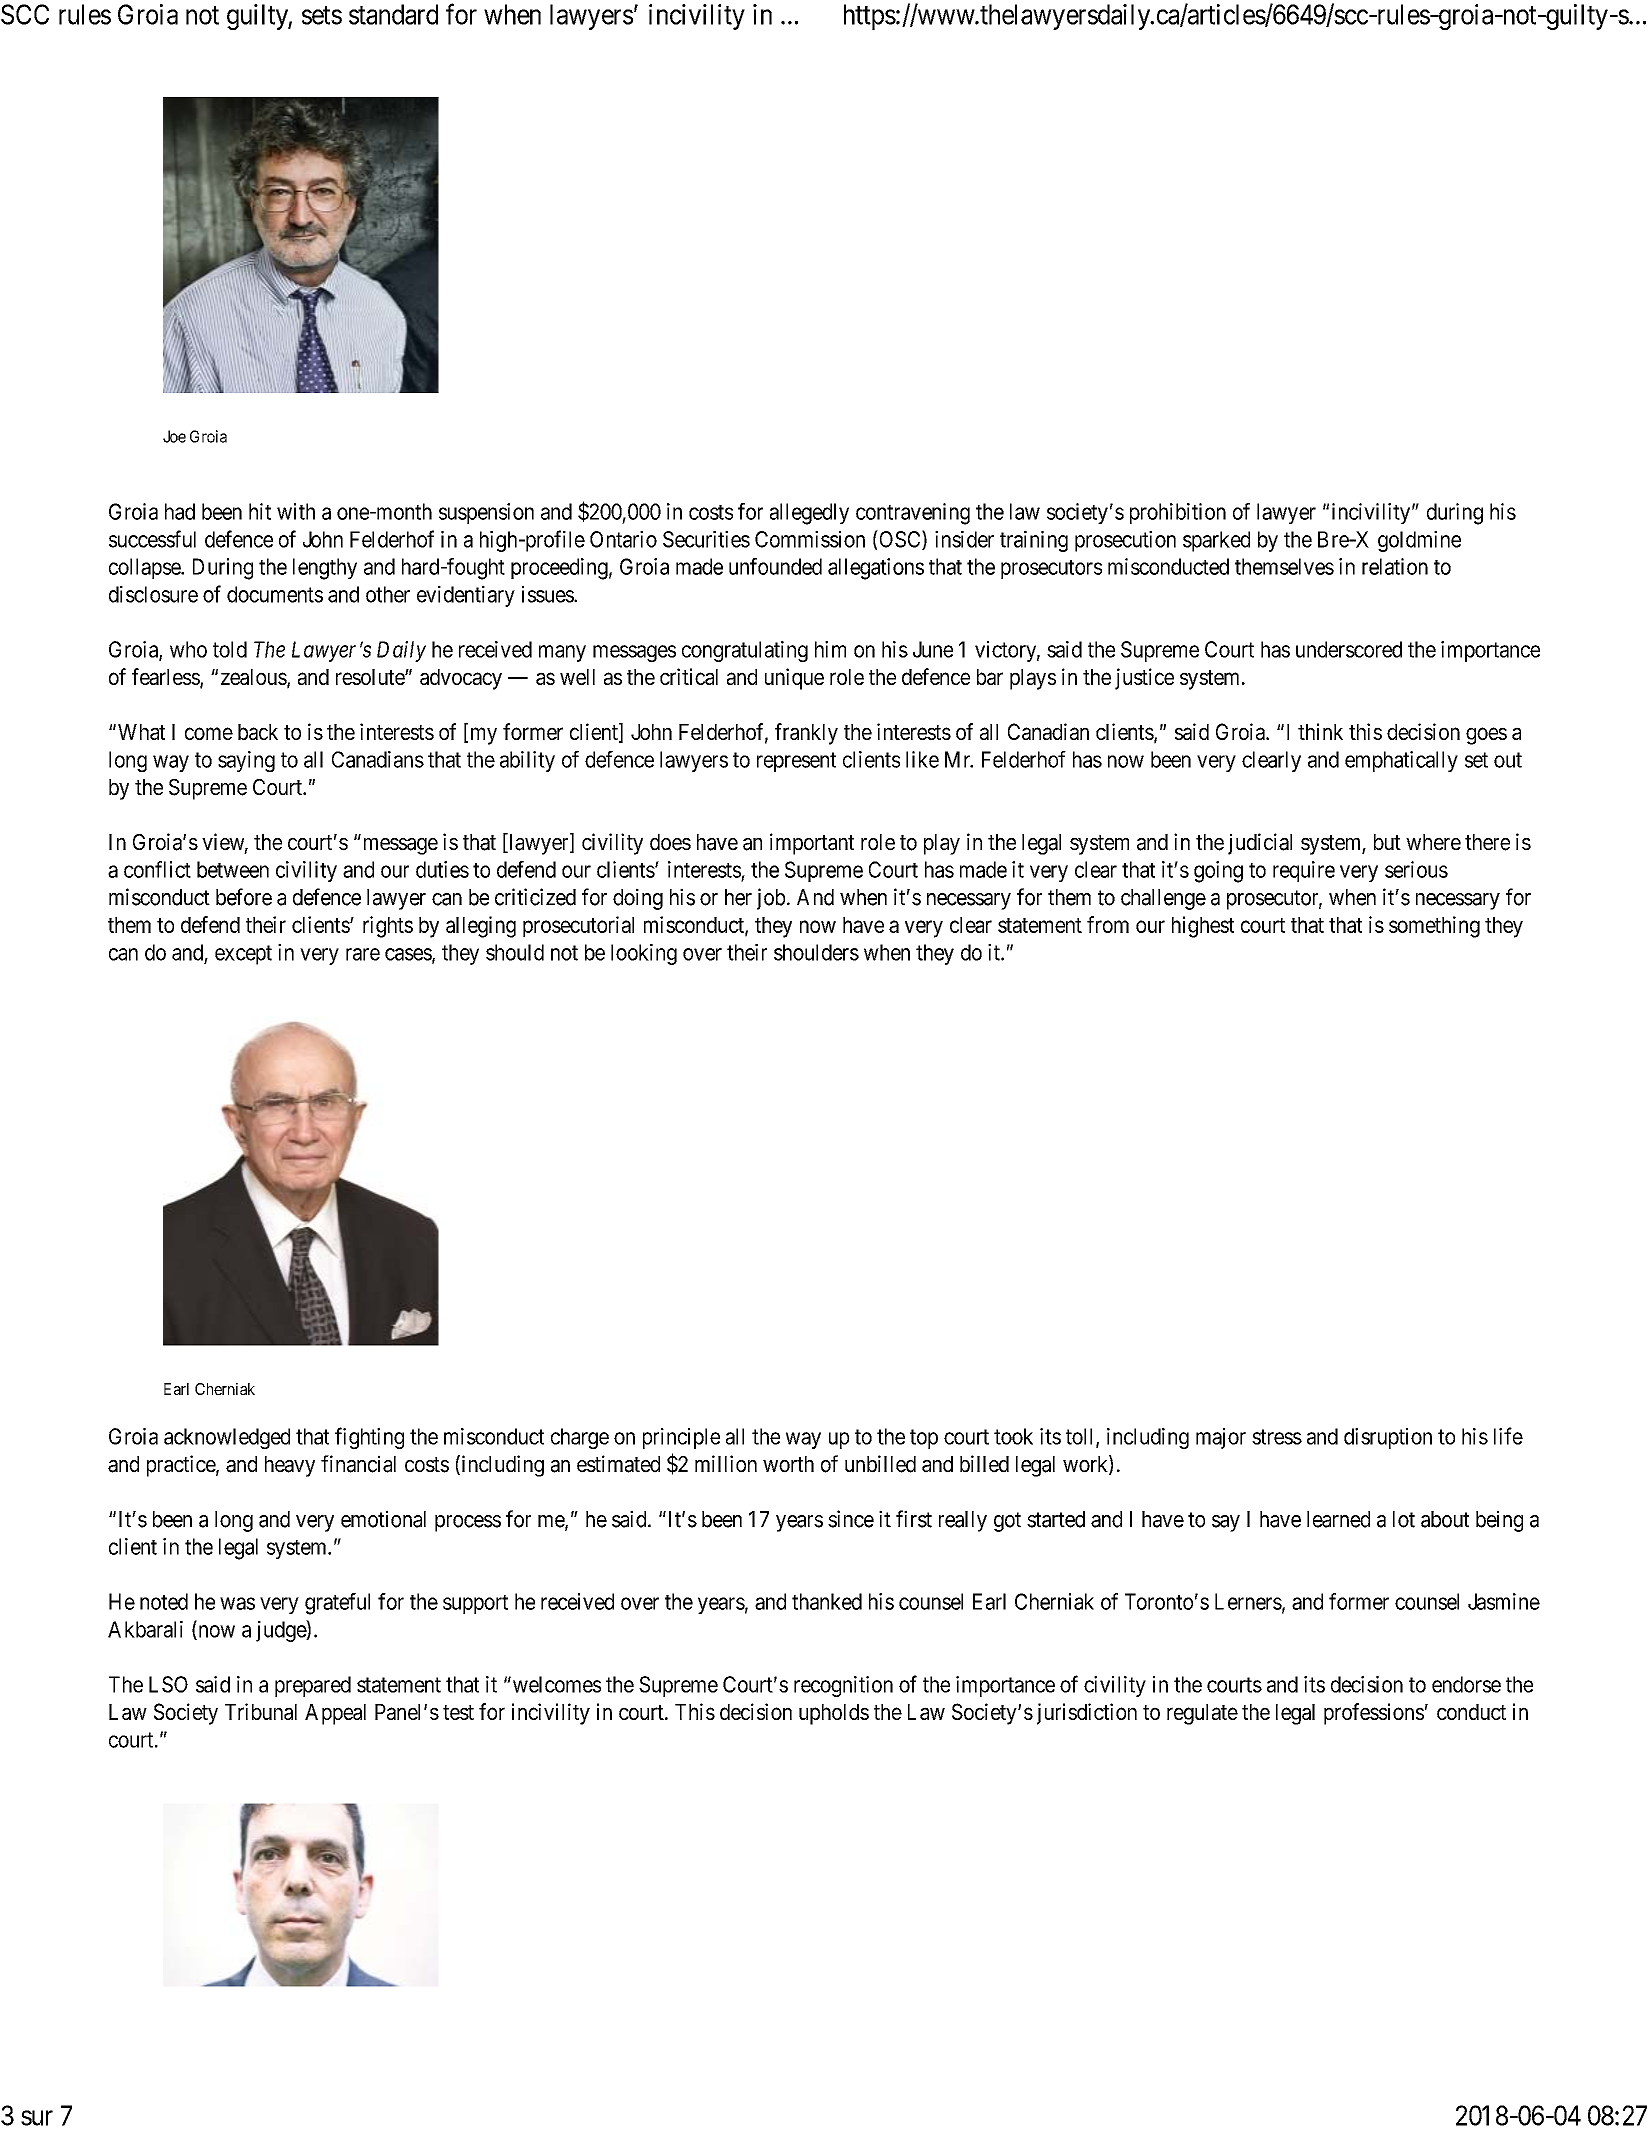  Describe the element at coordinates (275, 594) in the screenshot. I see `documents` at that location.
